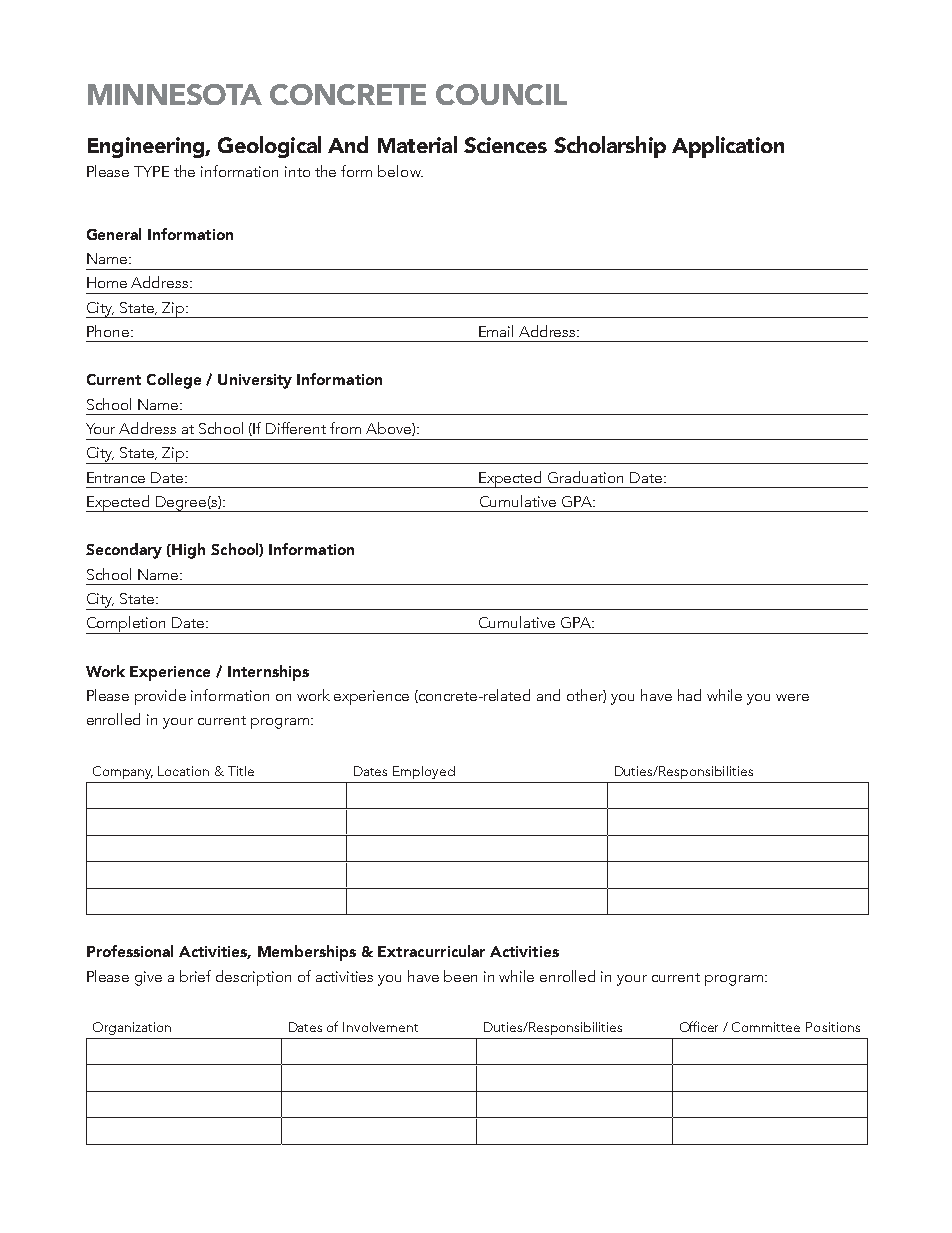  What do you see at coordinates (107, 282) in the document?
I see `Home` at bounding box center [107, 282].
